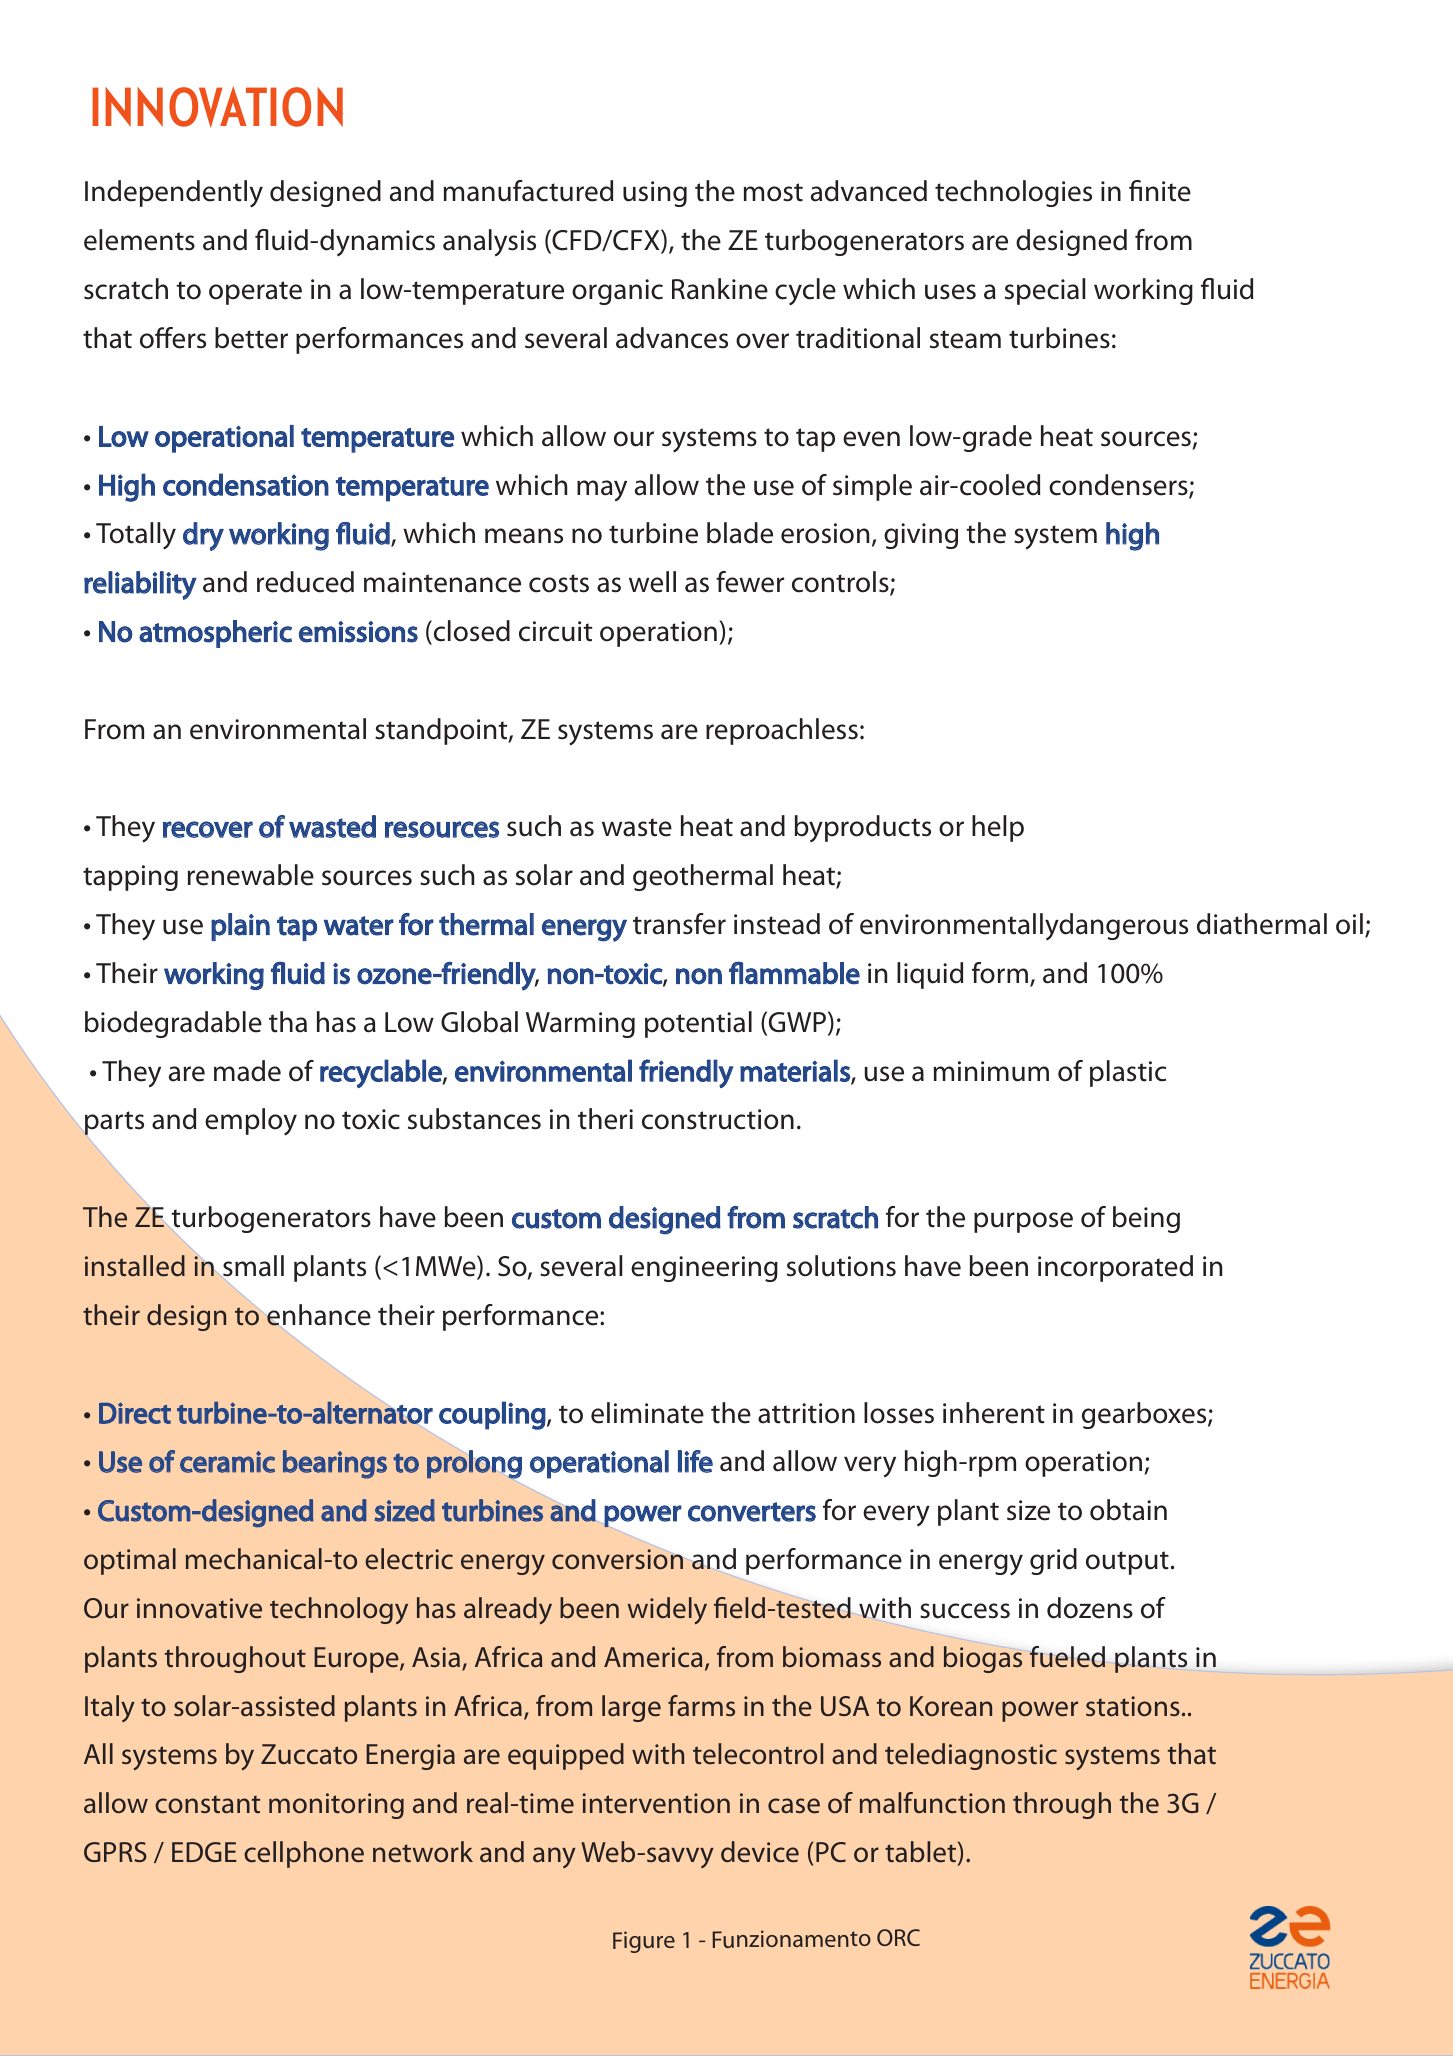 Image resolution: width=1453 pixels, height=2056 pixels. I want to click on most, so click(773, 192).
